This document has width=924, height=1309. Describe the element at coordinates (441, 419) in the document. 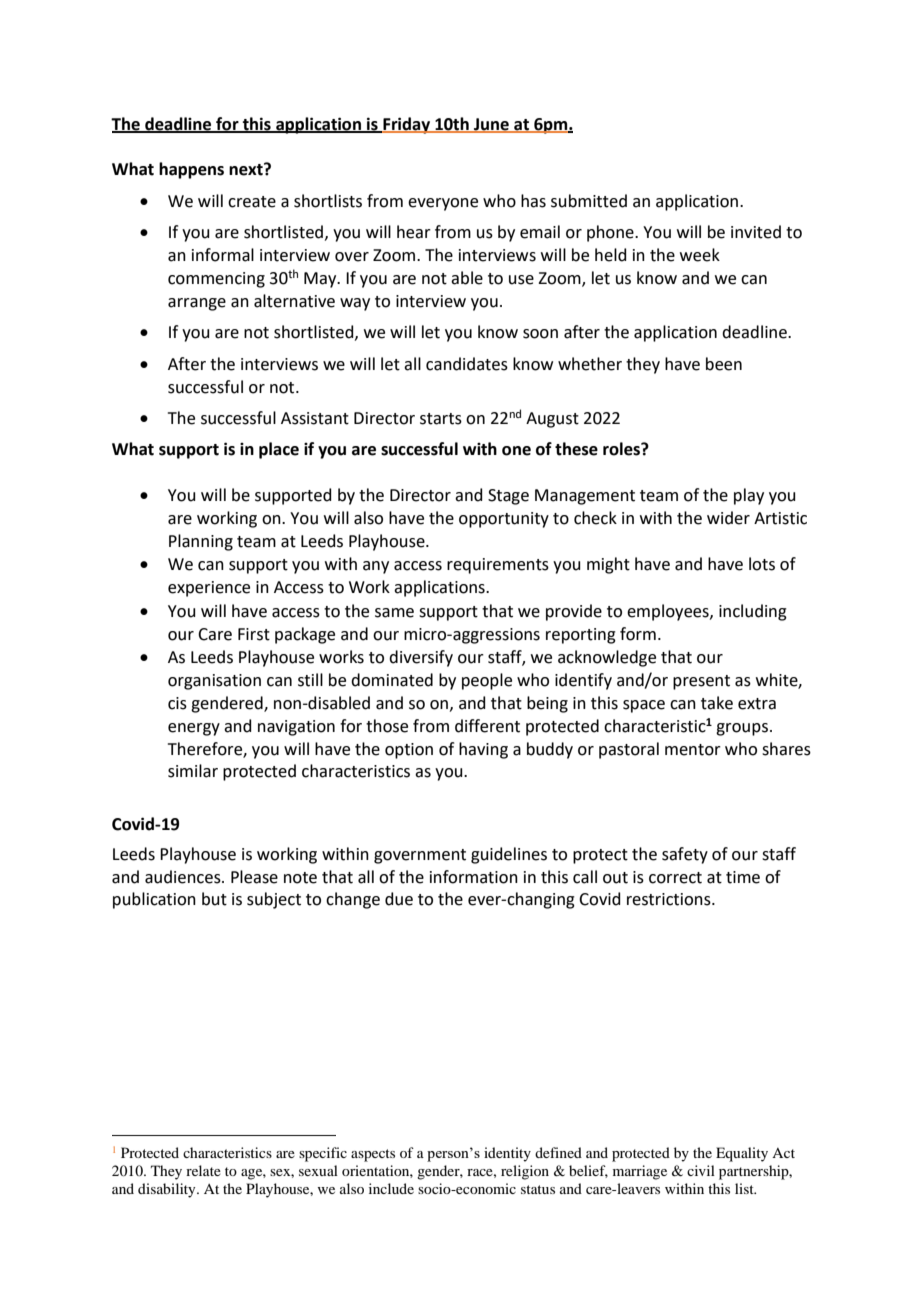

I see `starts` at that location.
